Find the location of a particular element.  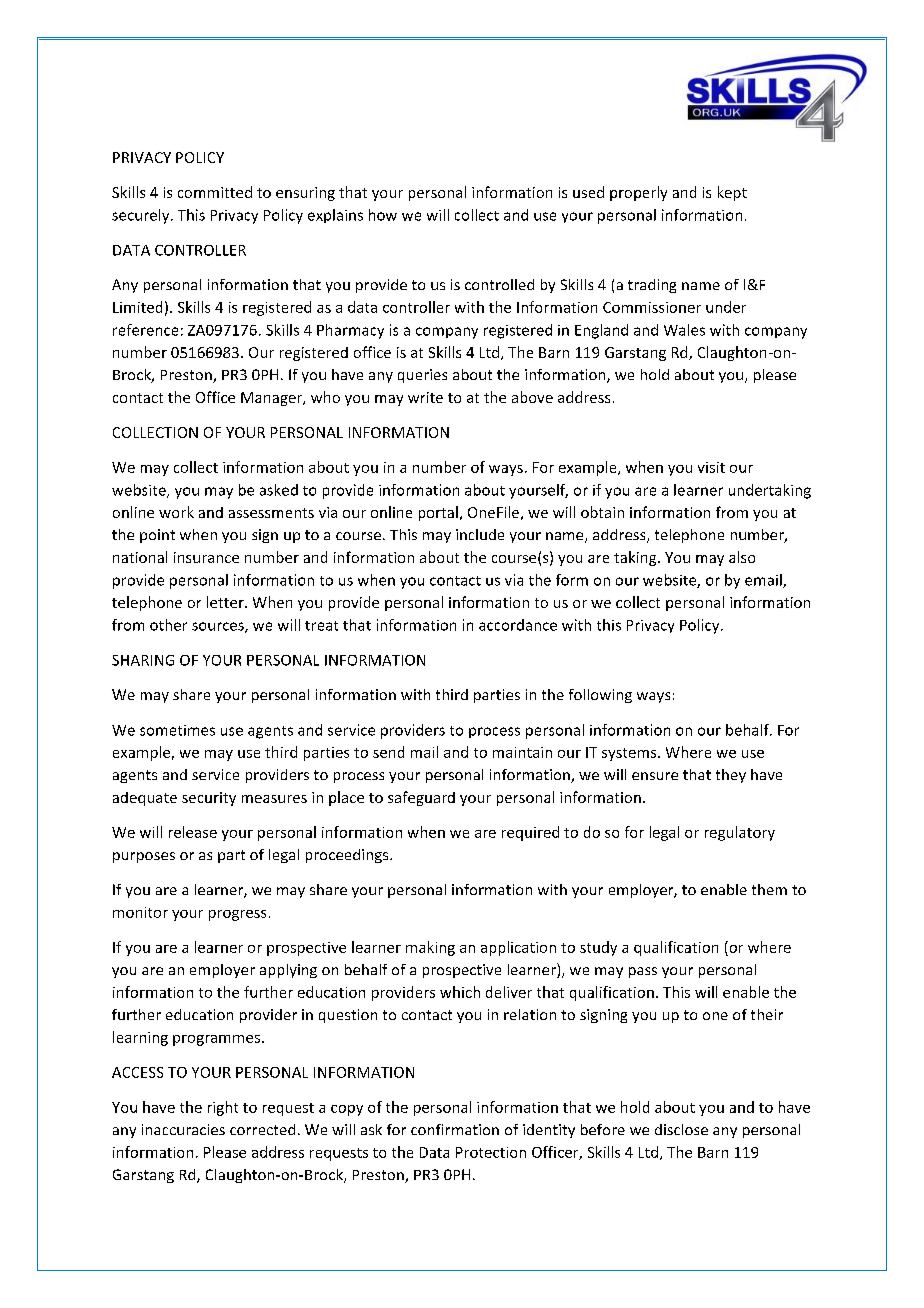

right is located at coordinates (223, 1108).
